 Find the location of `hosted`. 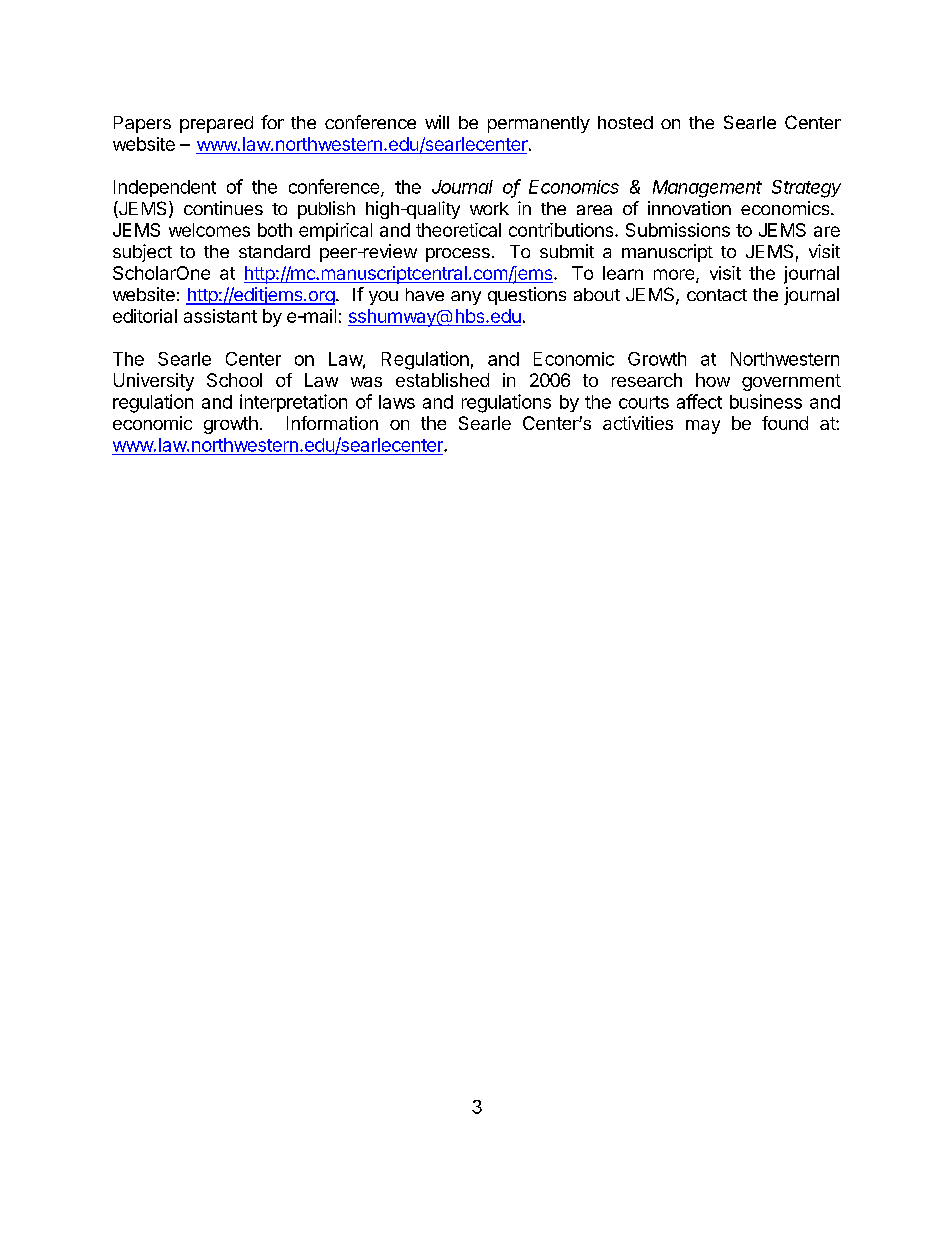

hosted is located at coordinates (625, 122).
